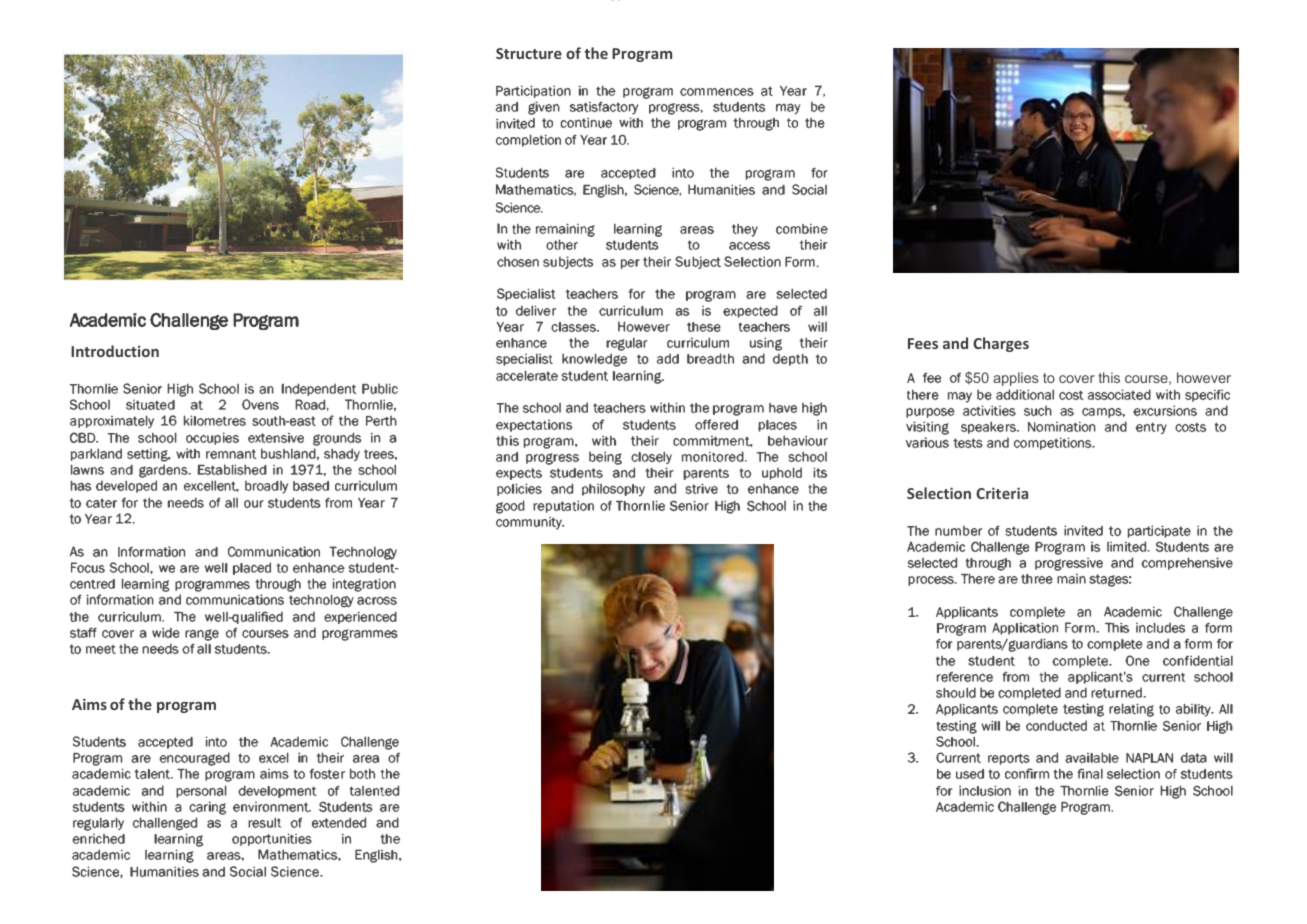 This screenshot has height=924, width=1307. Describe the element at coordinates (252, 568) in the screenshot. I see `placed` at that location.
